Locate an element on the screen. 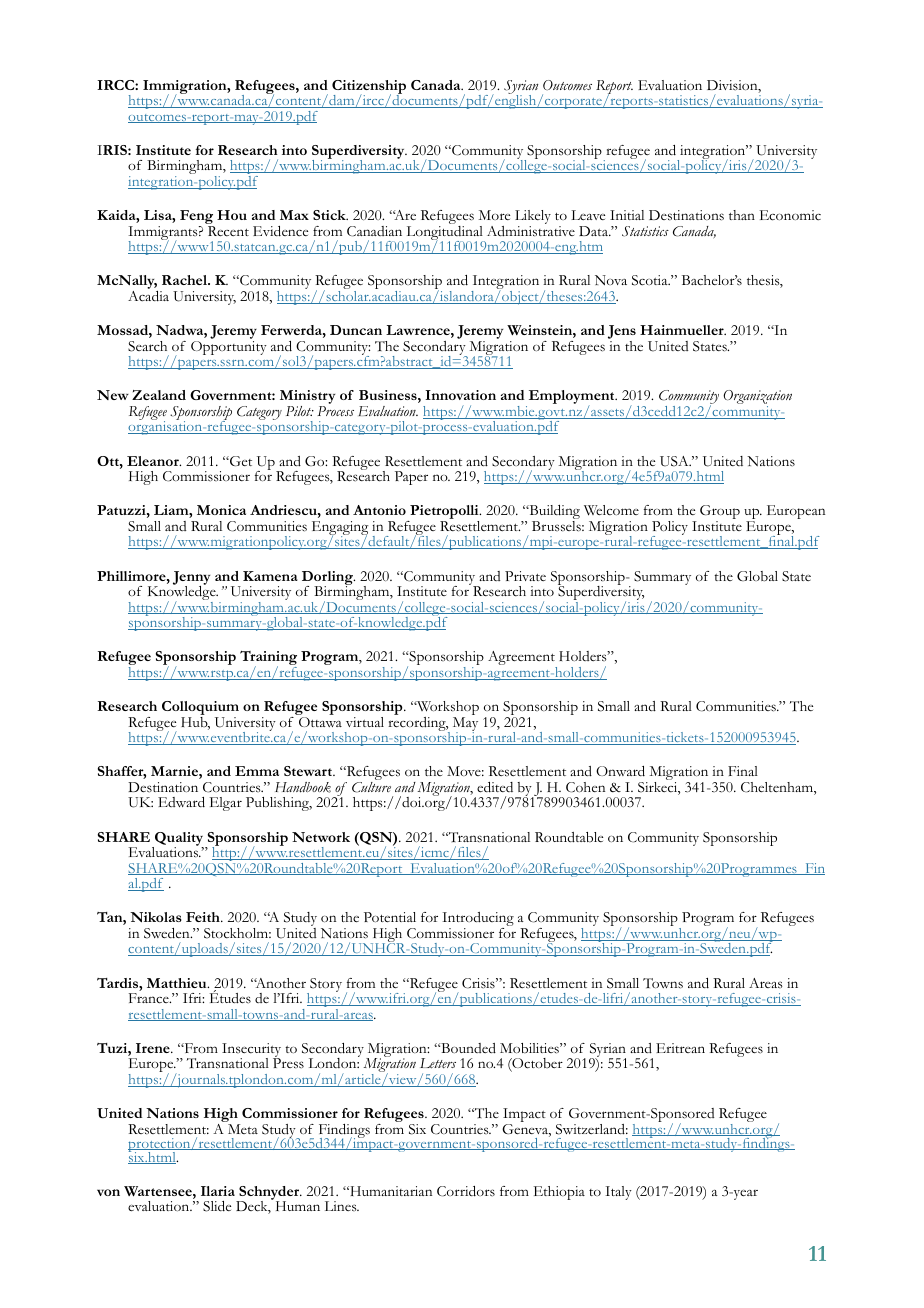  Zealand is located at coordinates (159, 395).
